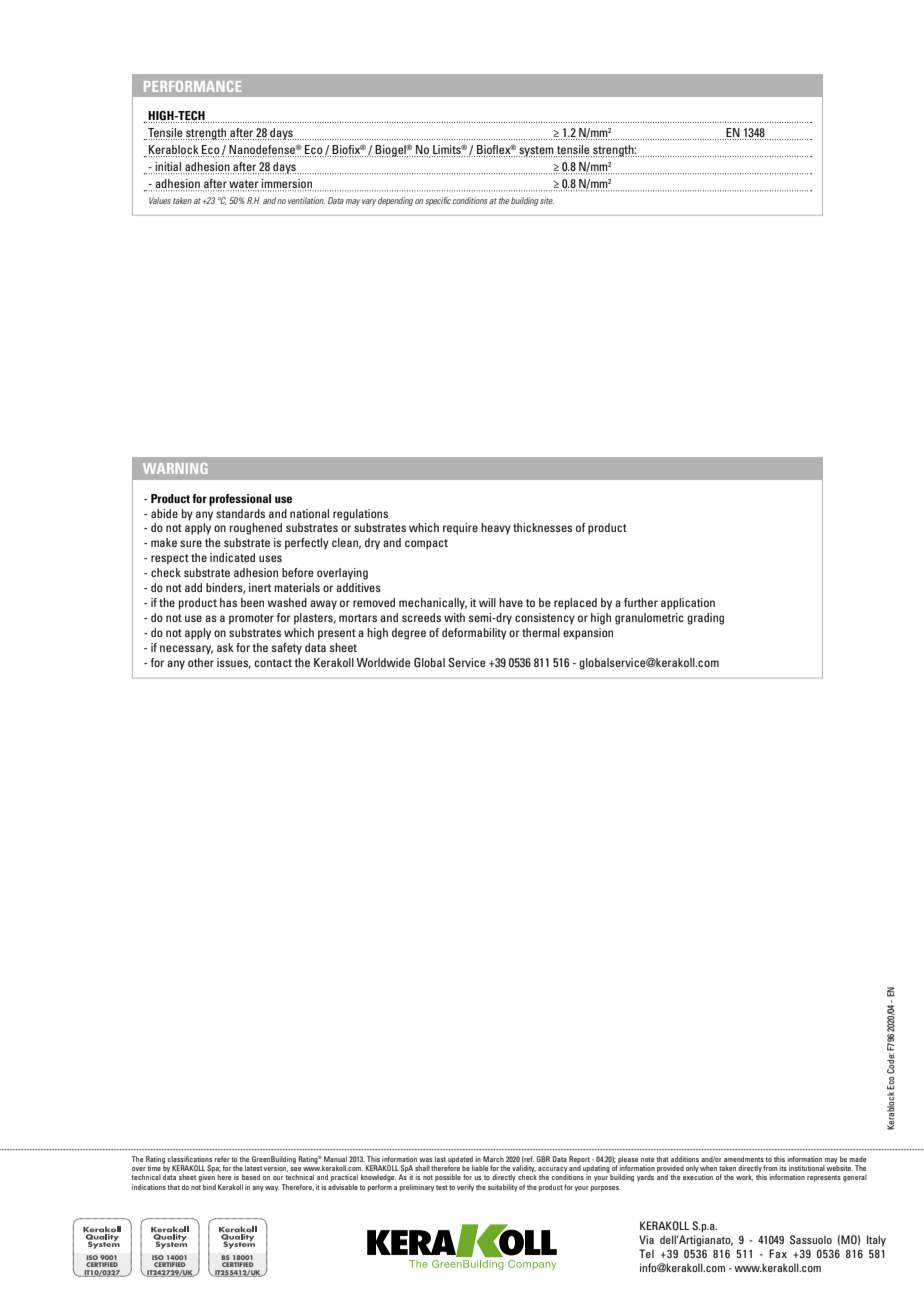 The image size is (924, 1308). I want to click on Worldwide, so click(383, 662).
